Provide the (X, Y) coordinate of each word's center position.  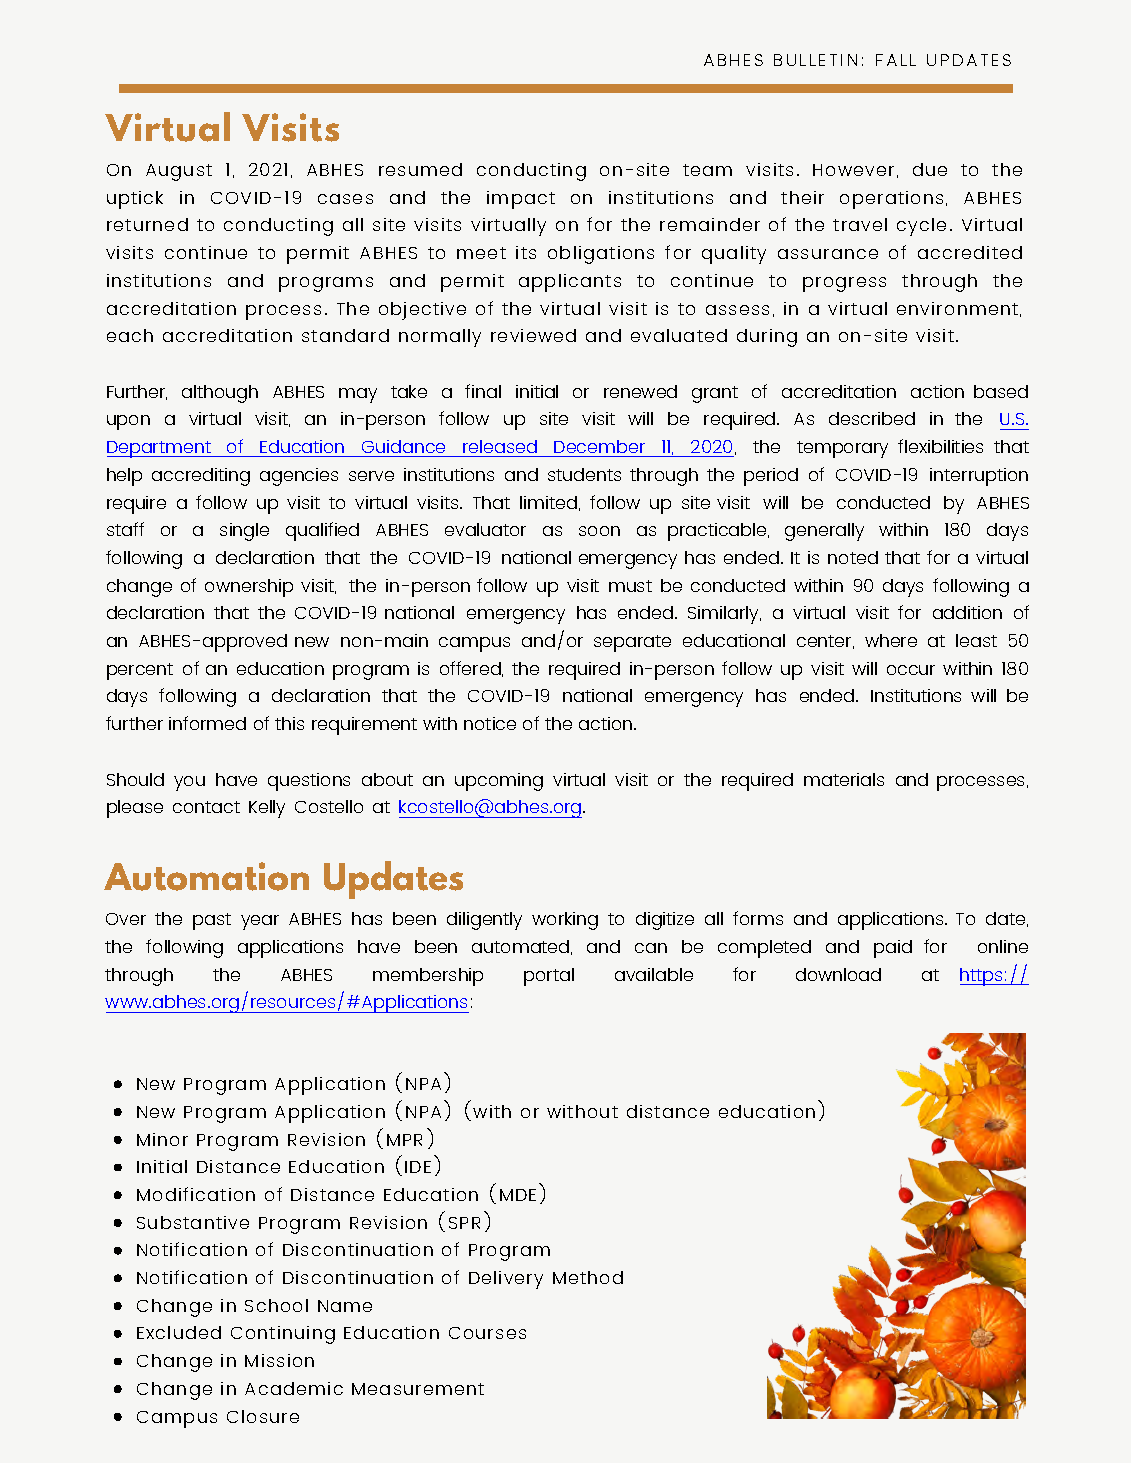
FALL (896, 60)
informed (207, 723)
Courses (487, 1333)
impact (521, 200)
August (179, 172)
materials (844, 779)
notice (490, 723)
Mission (279, 1360)
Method (588, 1277)
